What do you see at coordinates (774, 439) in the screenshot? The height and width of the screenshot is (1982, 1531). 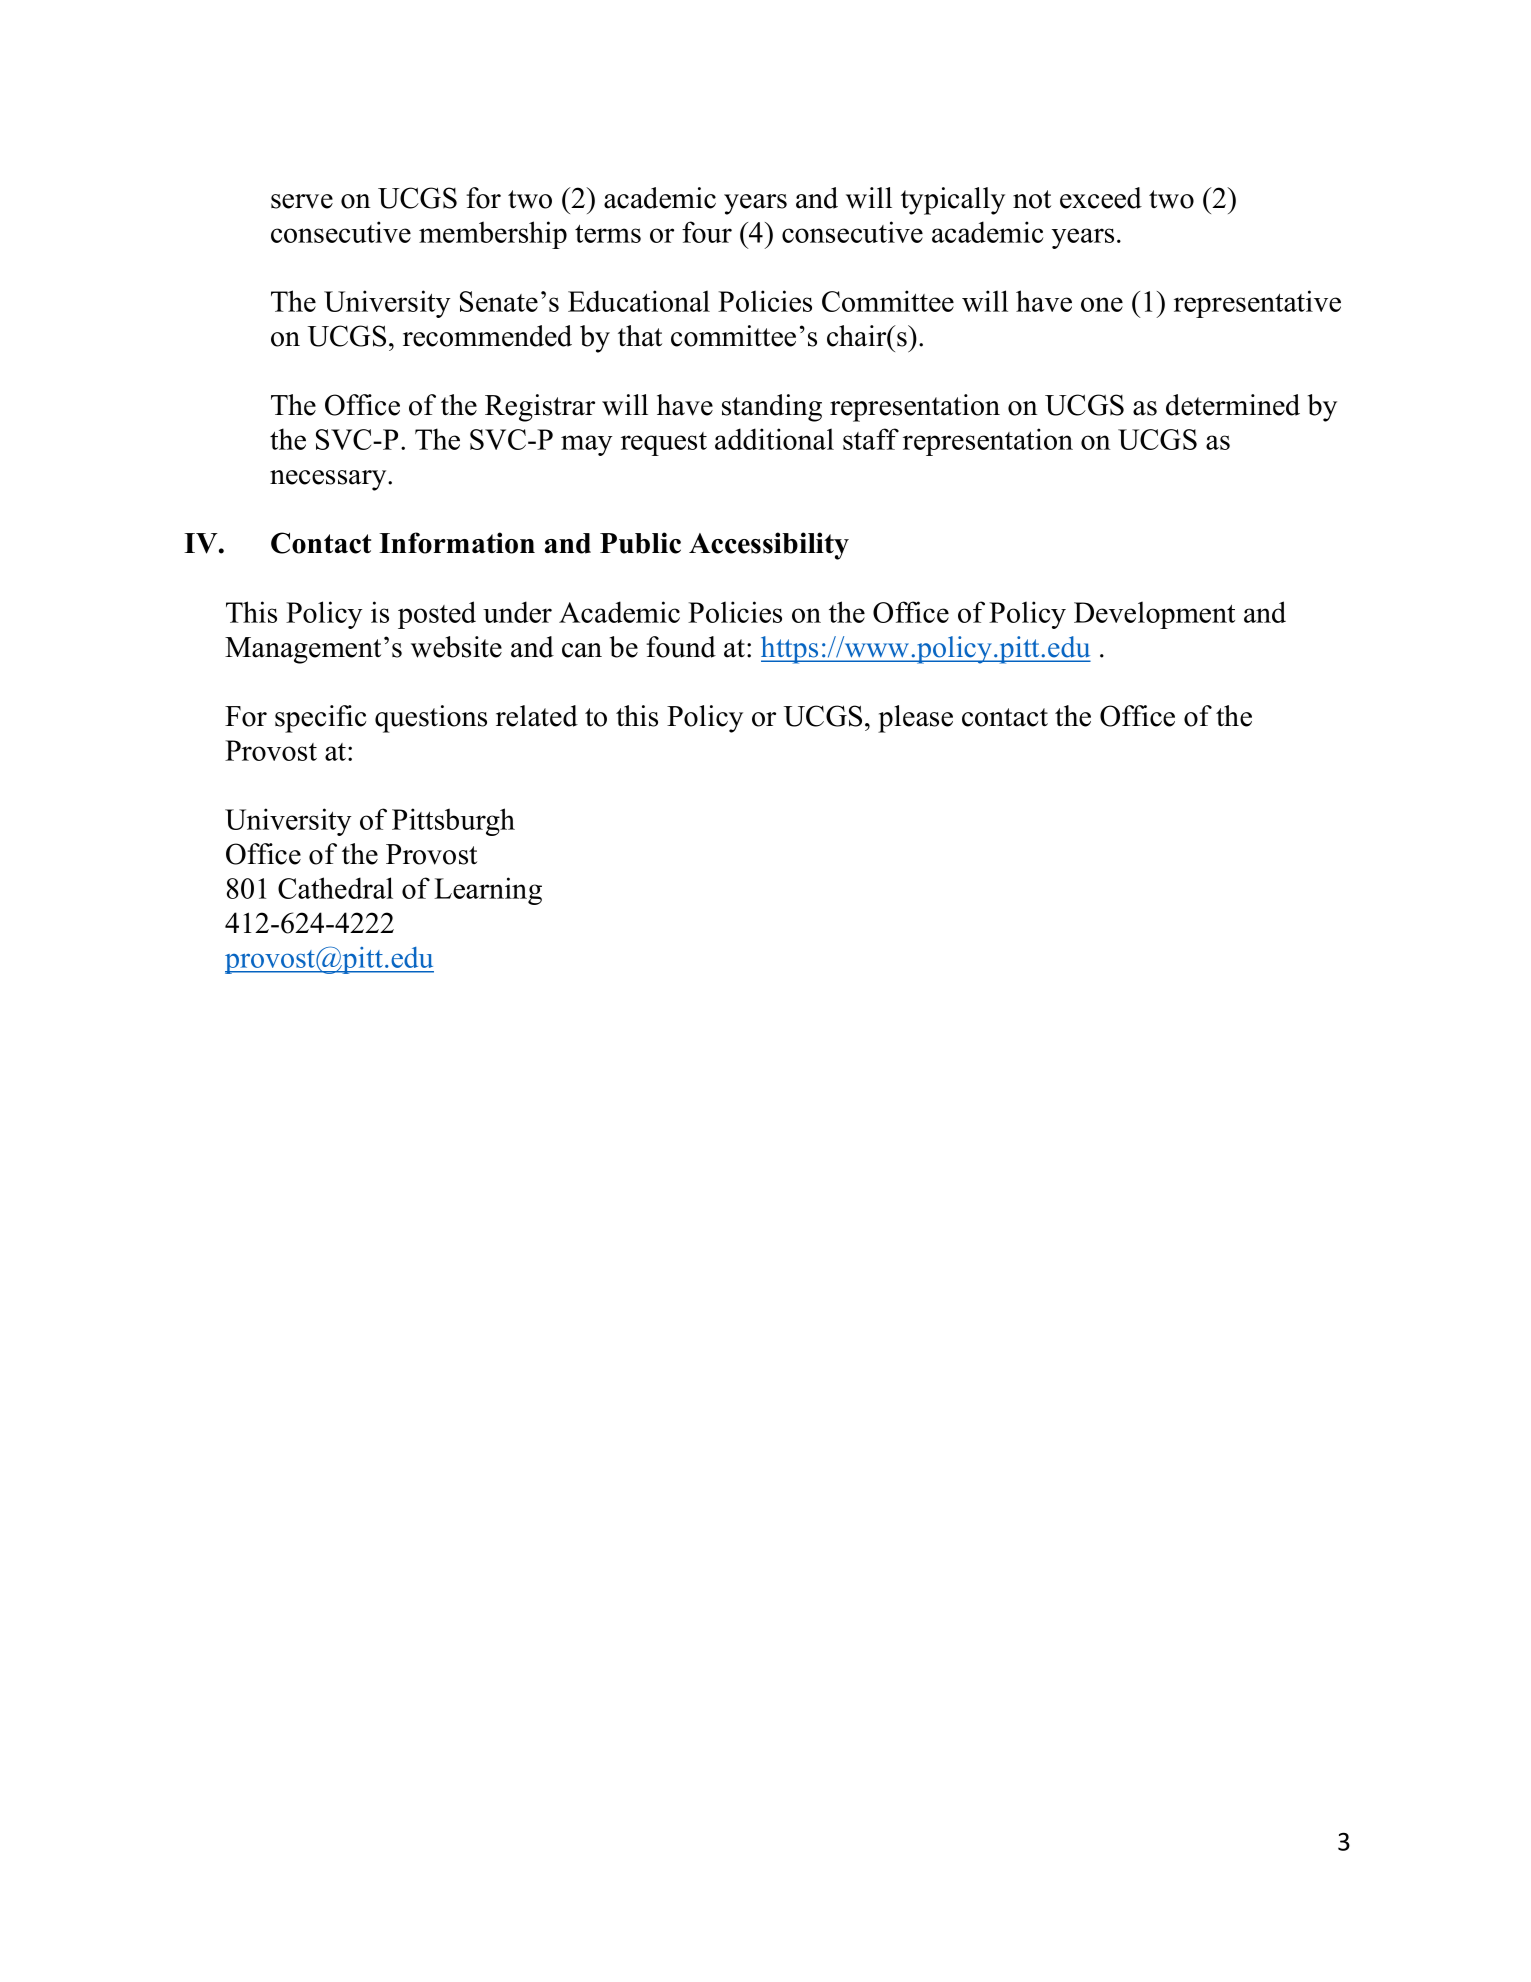 I see `additional` at bounding box center [774, 439].
